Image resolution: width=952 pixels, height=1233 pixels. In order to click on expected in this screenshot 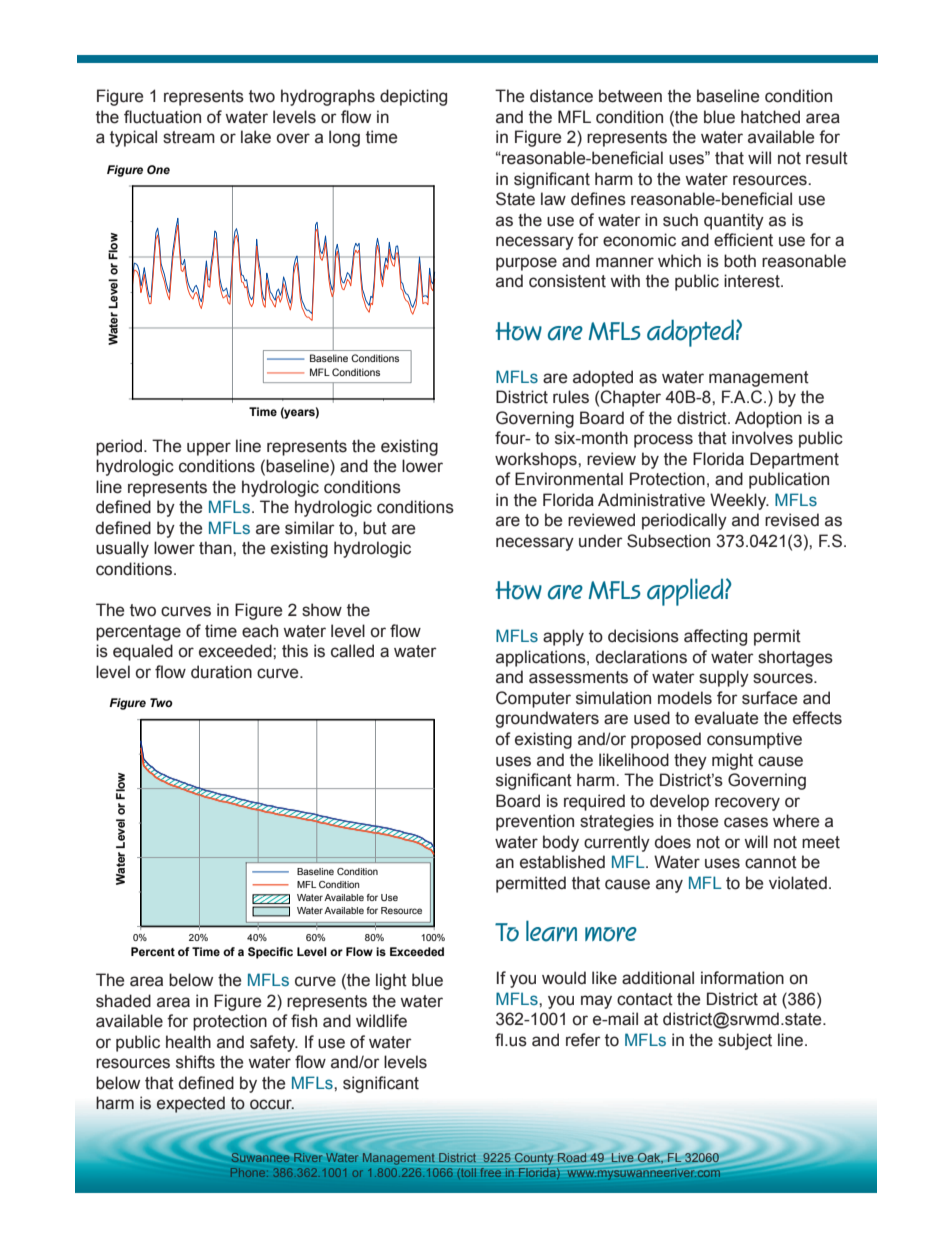, I will do `click(191, 1104)`.
